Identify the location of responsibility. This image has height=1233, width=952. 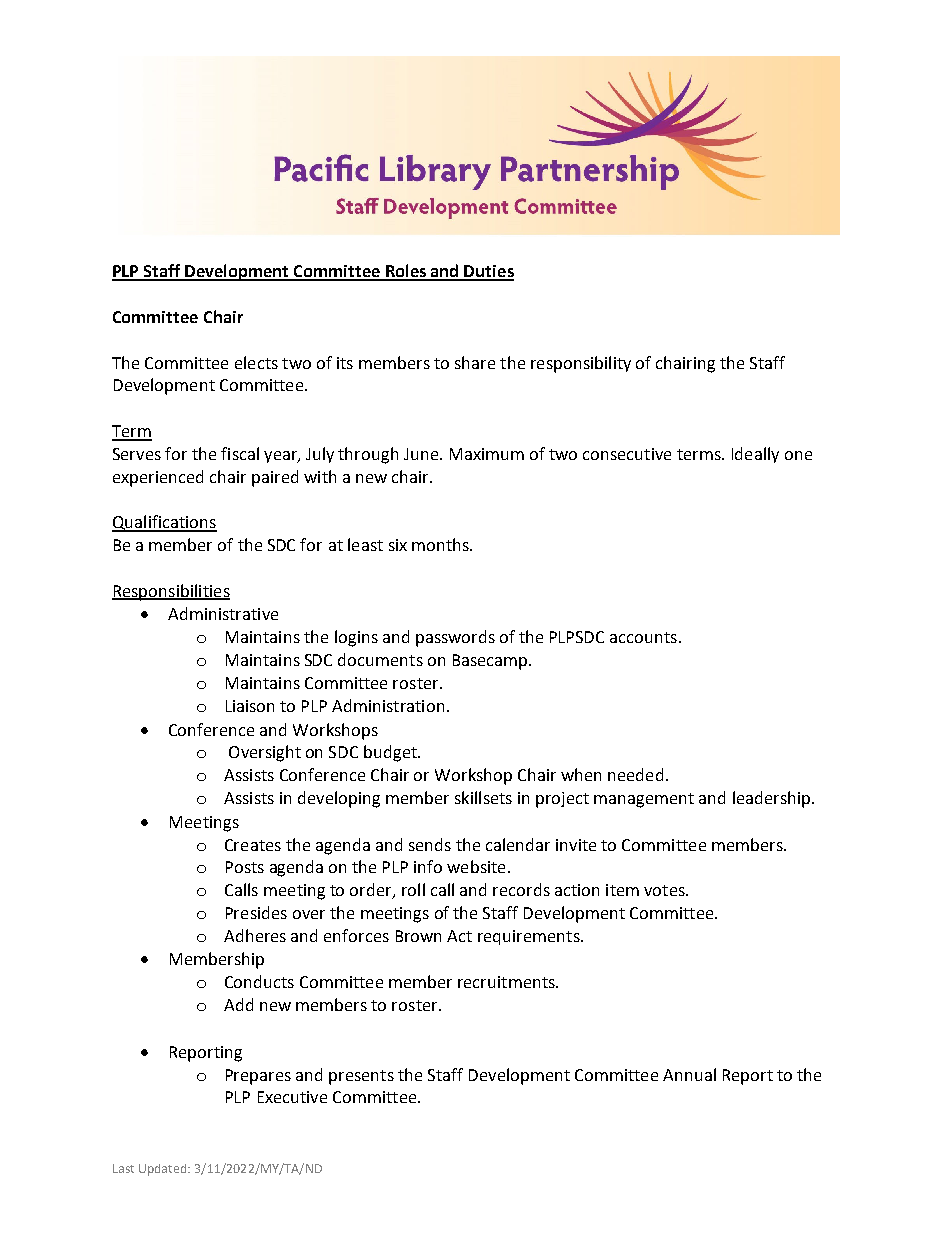
(581, 364).
